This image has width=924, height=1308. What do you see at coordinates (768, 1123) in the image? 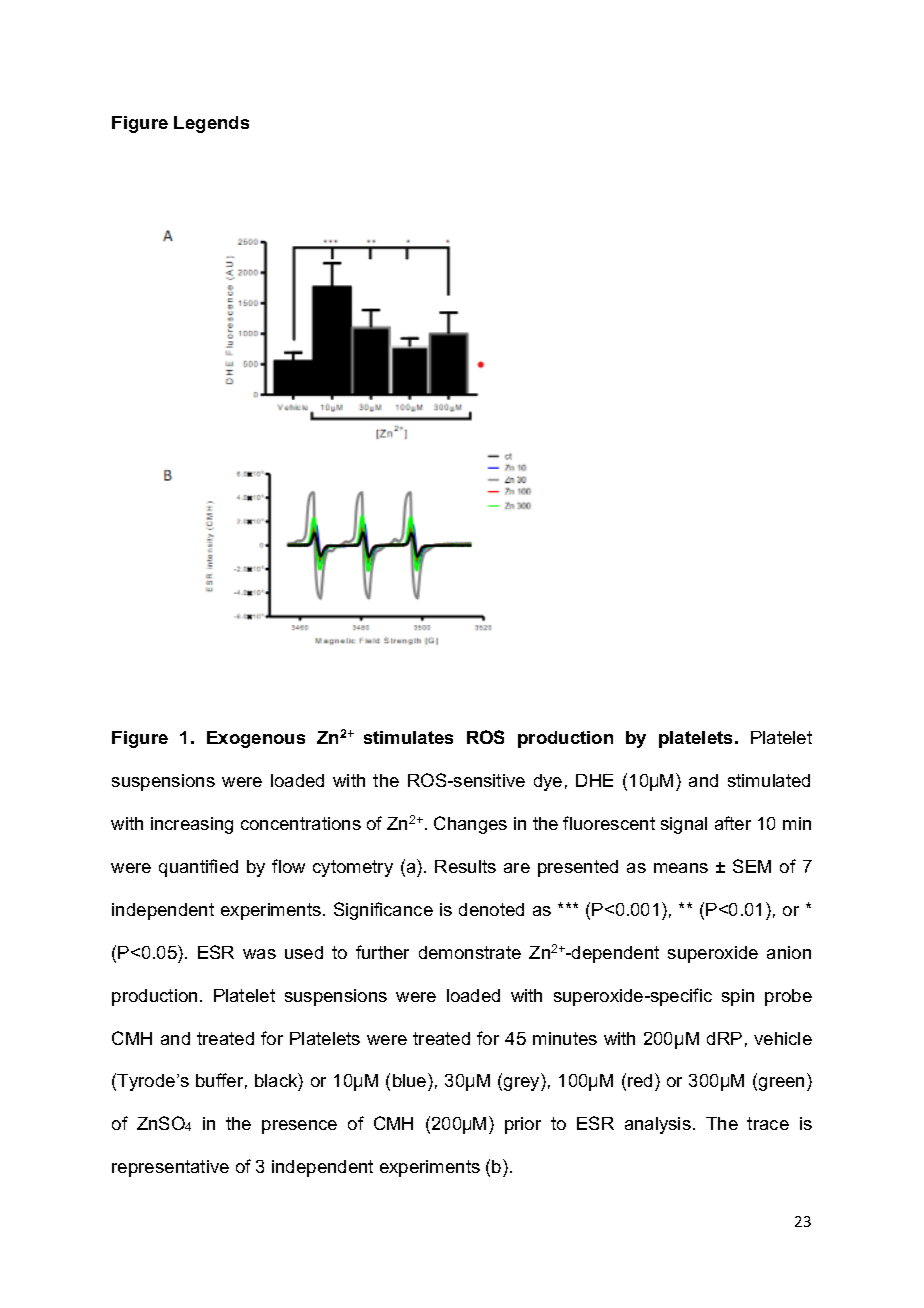
I see `trace` at bounding box center [768, 1123].
